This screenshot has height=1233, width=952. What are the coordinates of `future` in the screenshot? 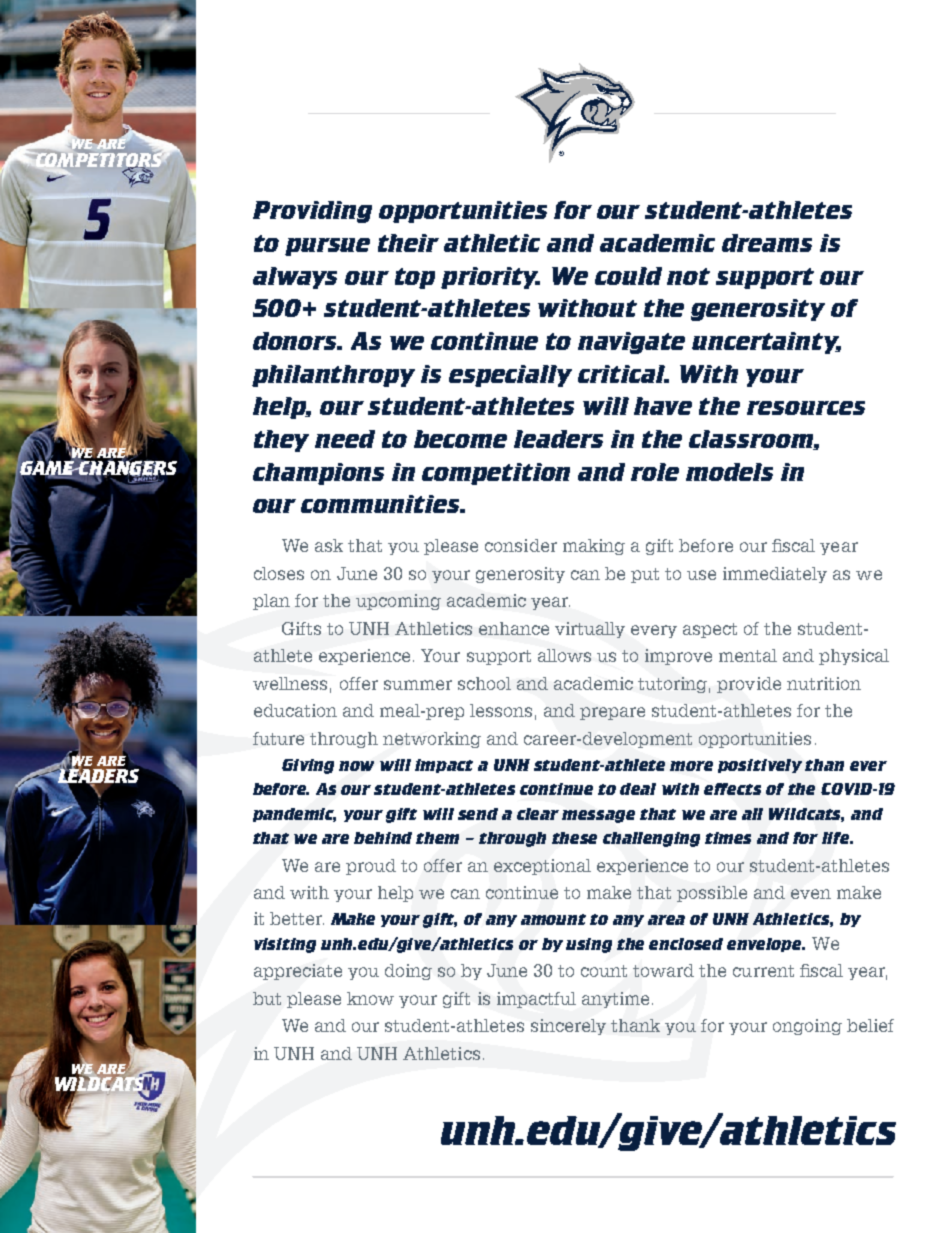 It's located at (278, 738).
